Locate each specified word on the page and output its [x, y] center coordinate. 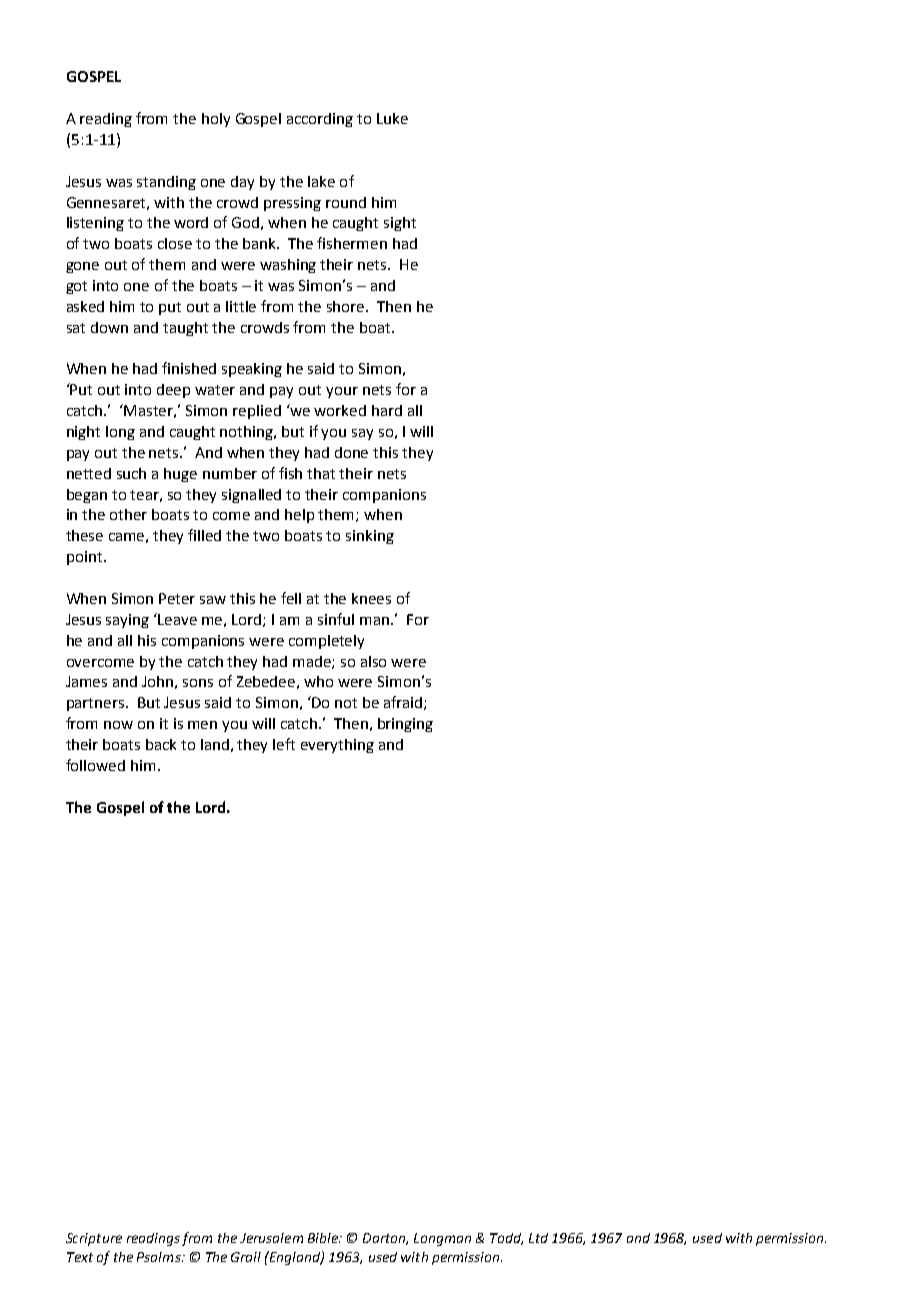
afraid [404, 703]
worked [340, 410]
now [118, 725]
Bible [324, 1238]
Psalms [160, 1257]
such [131, 473]
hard [387, 410]
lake [321, 181]
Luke [392, 118]
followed [95, 765]
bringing [405, 725]
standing [166, 183]
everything [337, 746]
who [318, 681]
